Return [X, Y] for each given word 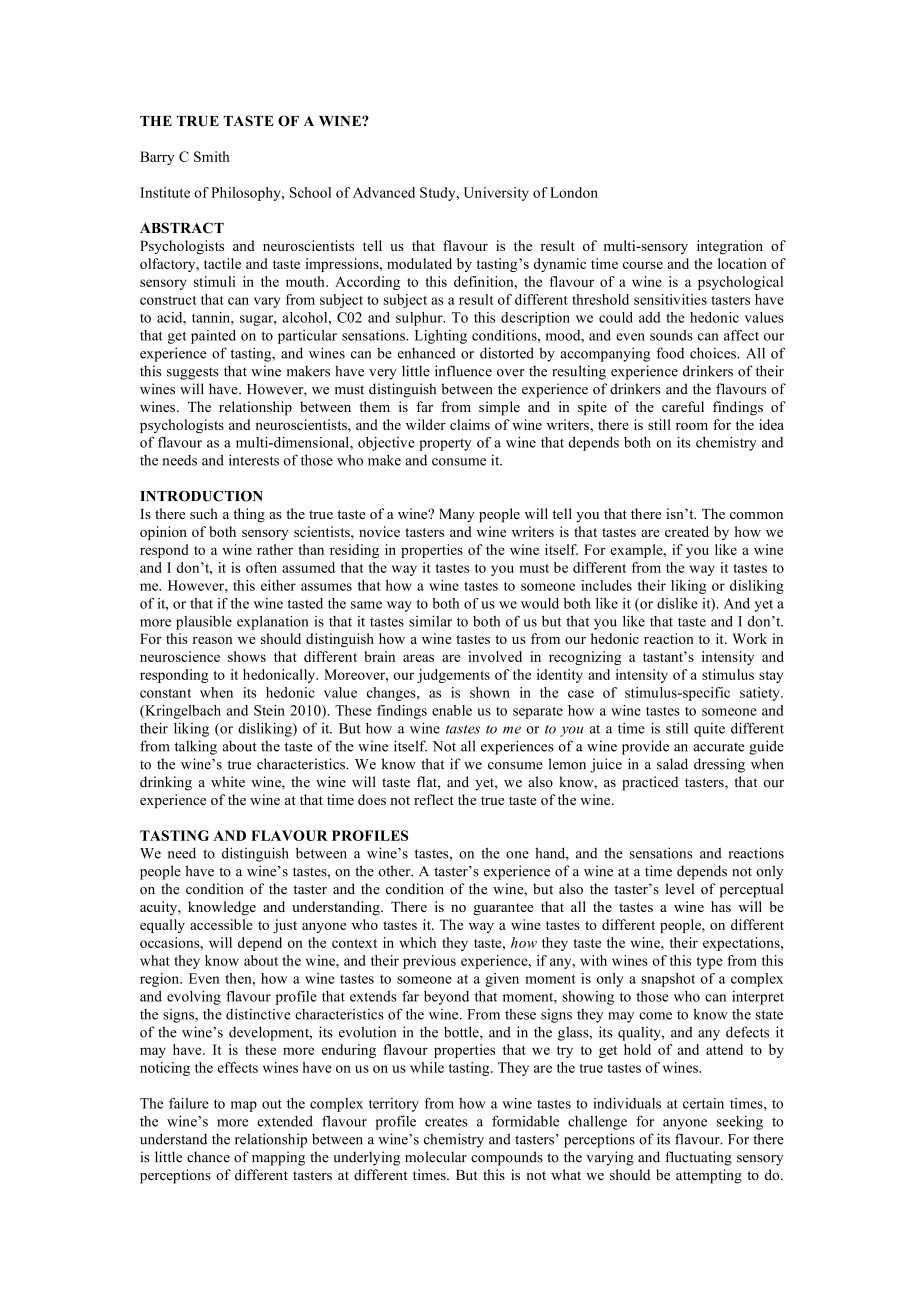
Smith [212, 156]
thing [249, 515]
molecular [436, 1157]
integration [730, 247]
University [496, 194]
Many [457, 516]
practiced [650, 783]
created [687, 531]
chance [208, 1157]
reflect [434, 799]
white [228, 782]
